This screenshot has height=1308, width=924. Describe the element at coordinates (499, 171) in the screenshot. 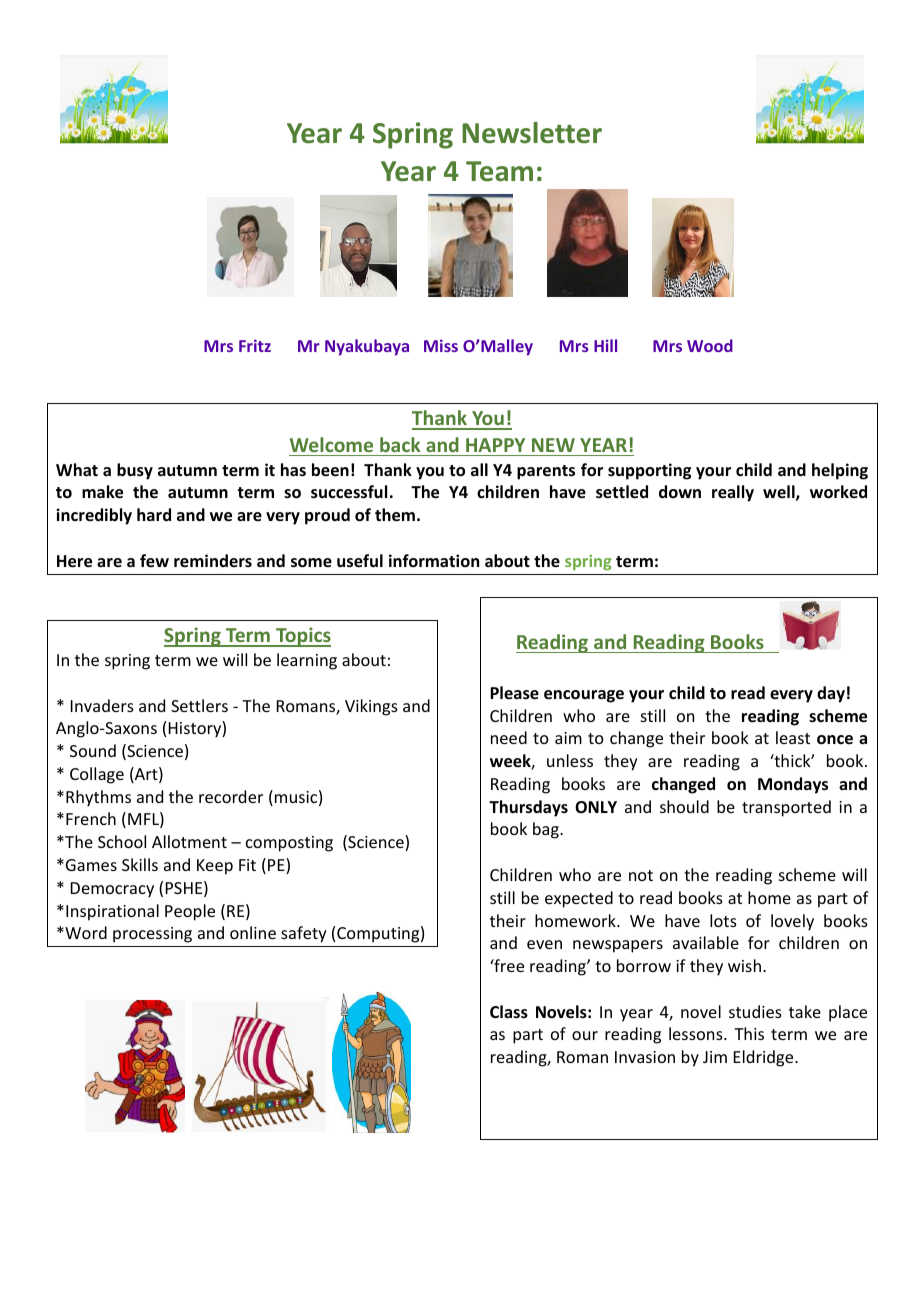

I see `Team` at that location.
